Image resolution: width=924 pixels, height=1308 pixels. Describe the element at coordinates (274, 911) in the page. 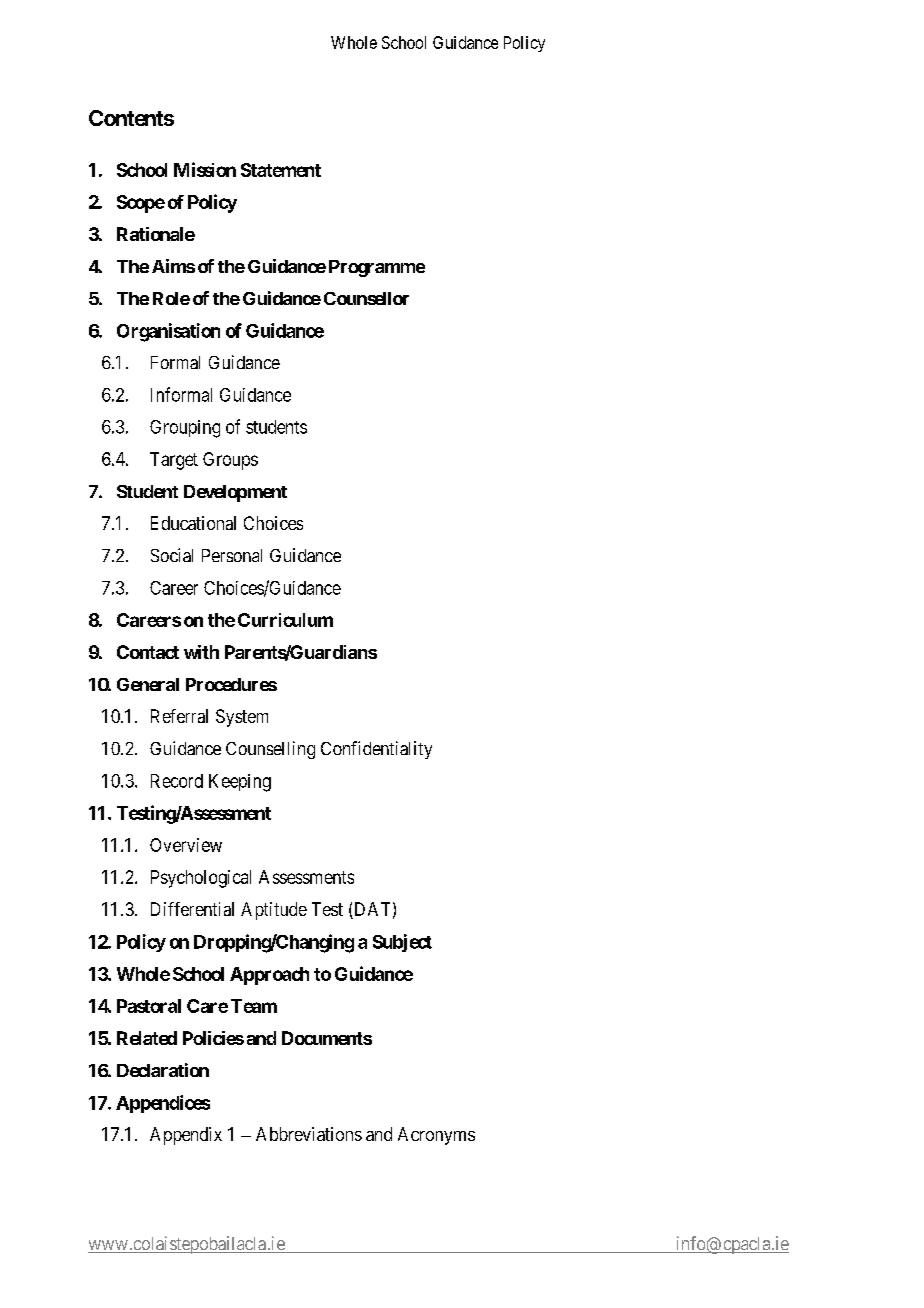

I see `Aptitude` at that location.
